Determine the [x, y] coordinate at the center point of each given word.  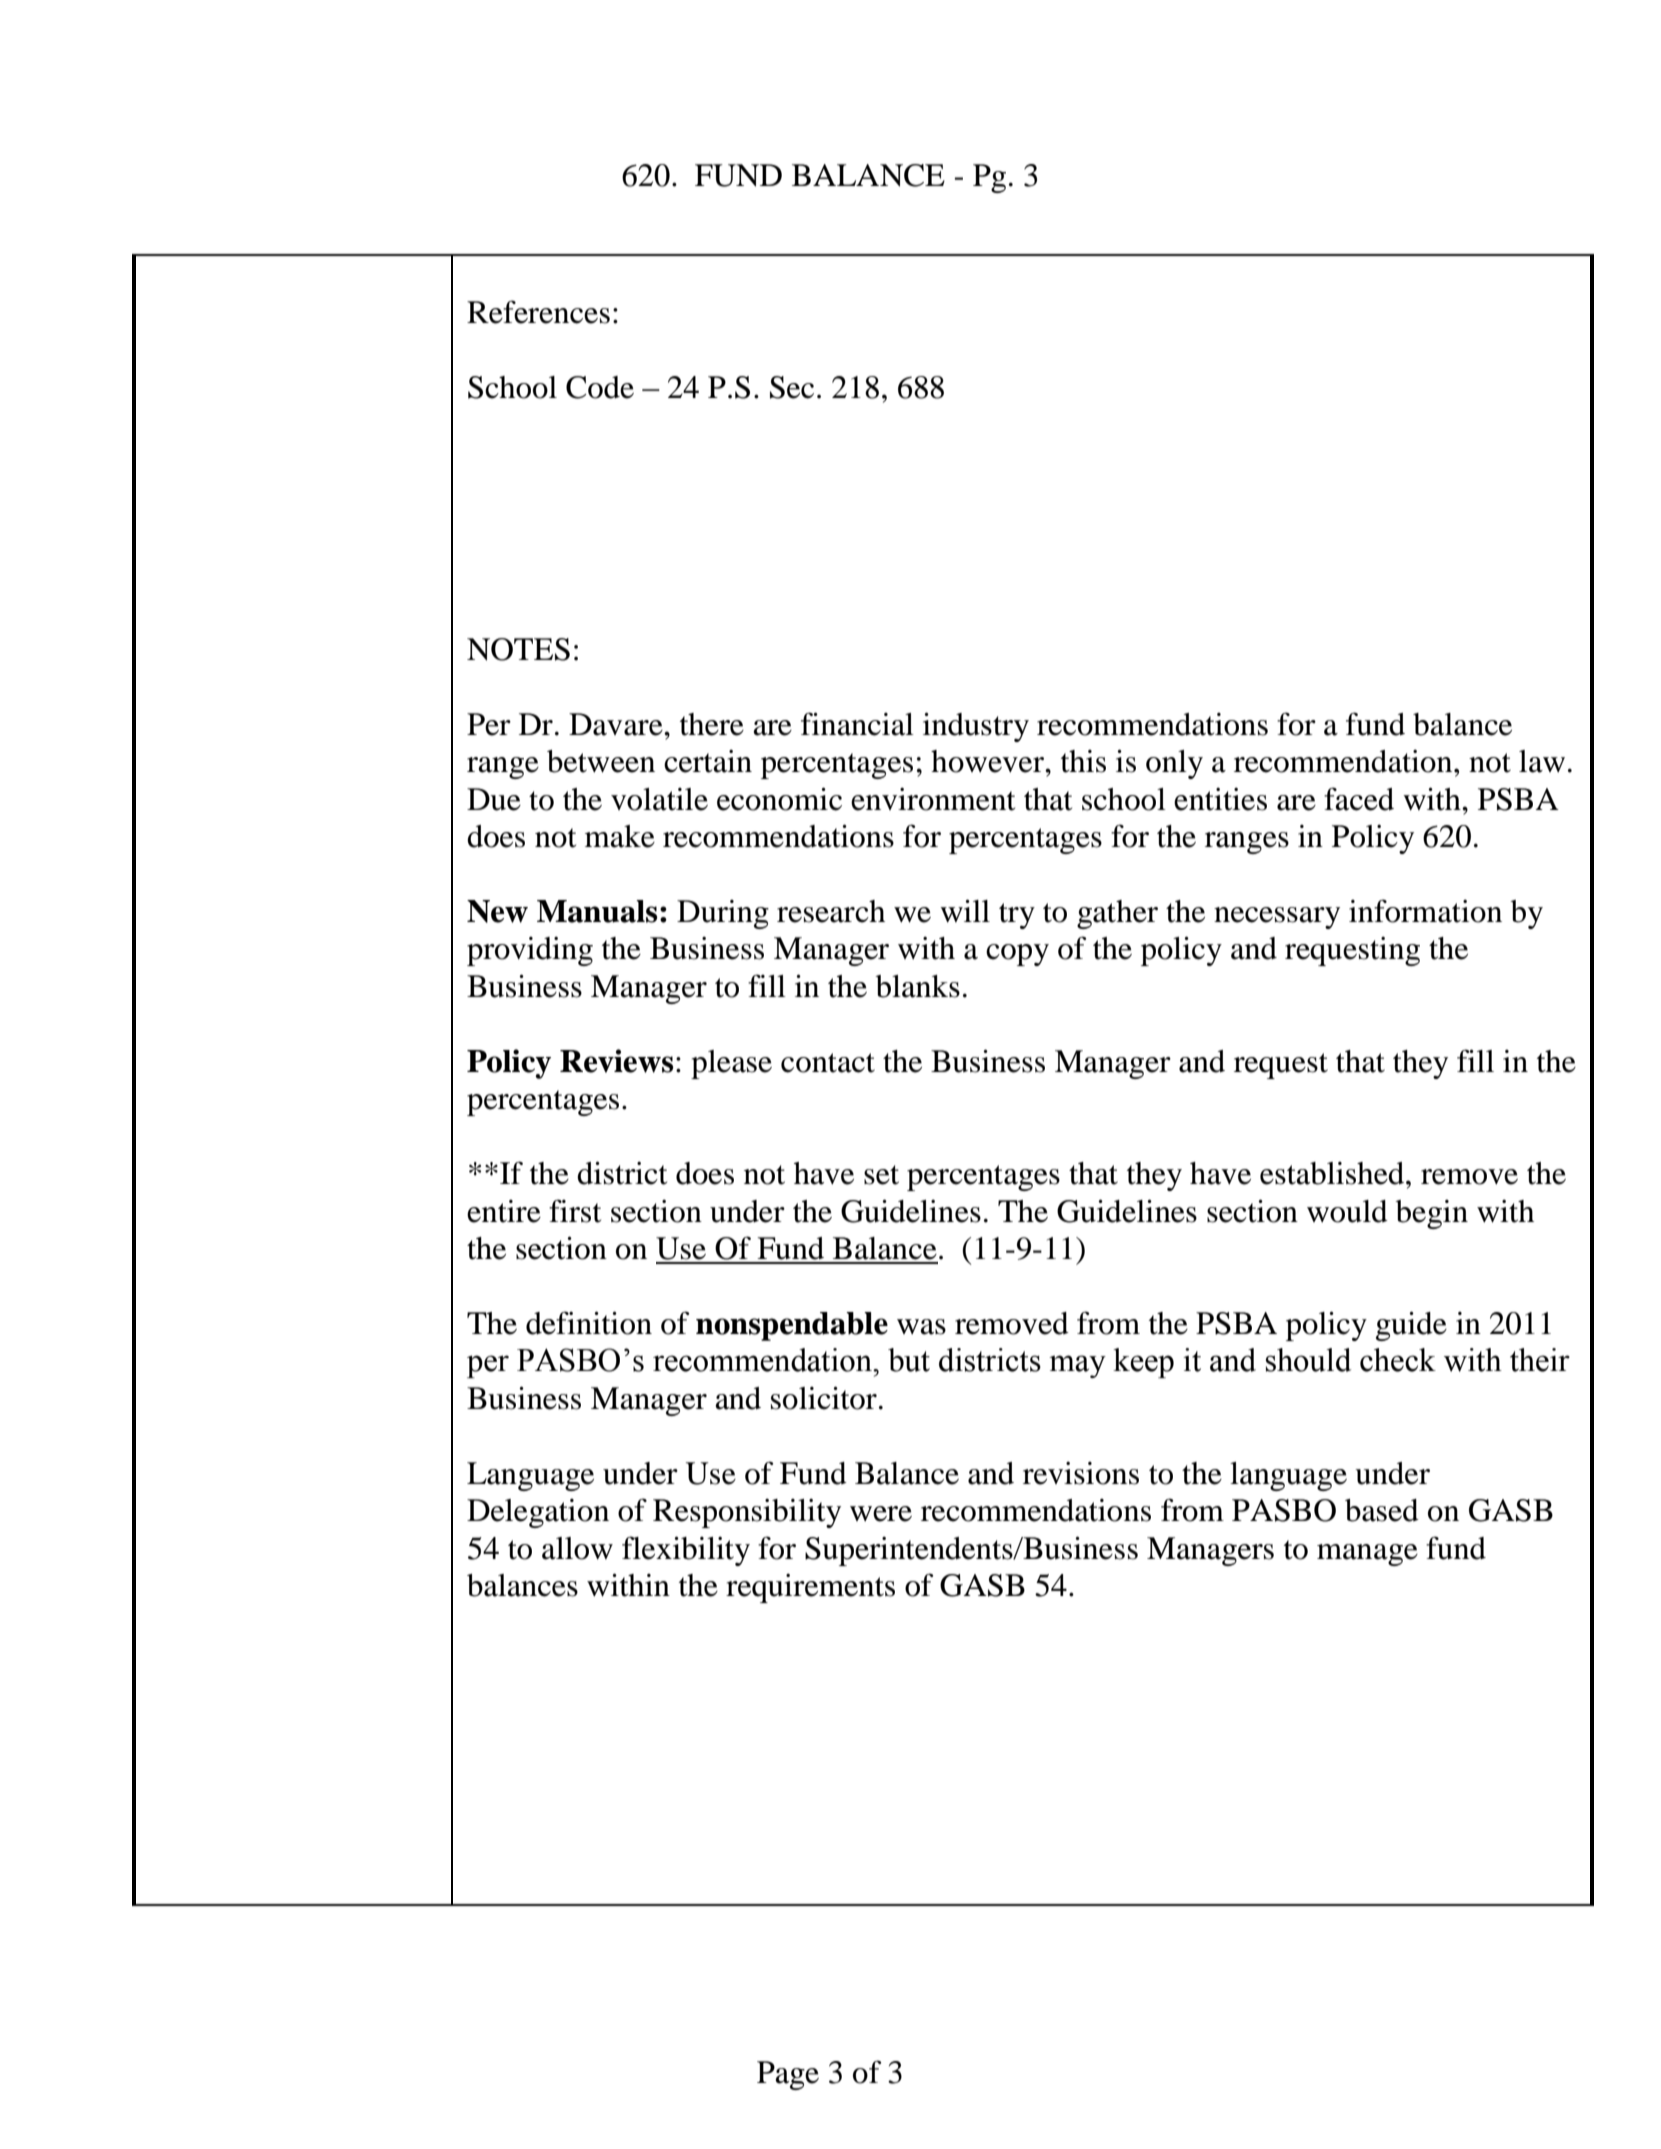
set [881, 1175]
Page [788, 2075]
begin [1432, 1214]
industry [976, 727]
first [575, 1211]
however [989, 761]
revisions [1081, 1473]
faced [1359, 799]
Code [600, 387]
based [1382, 1510]
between [601, 761]
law [1542, 761]
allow [577, 1548]
